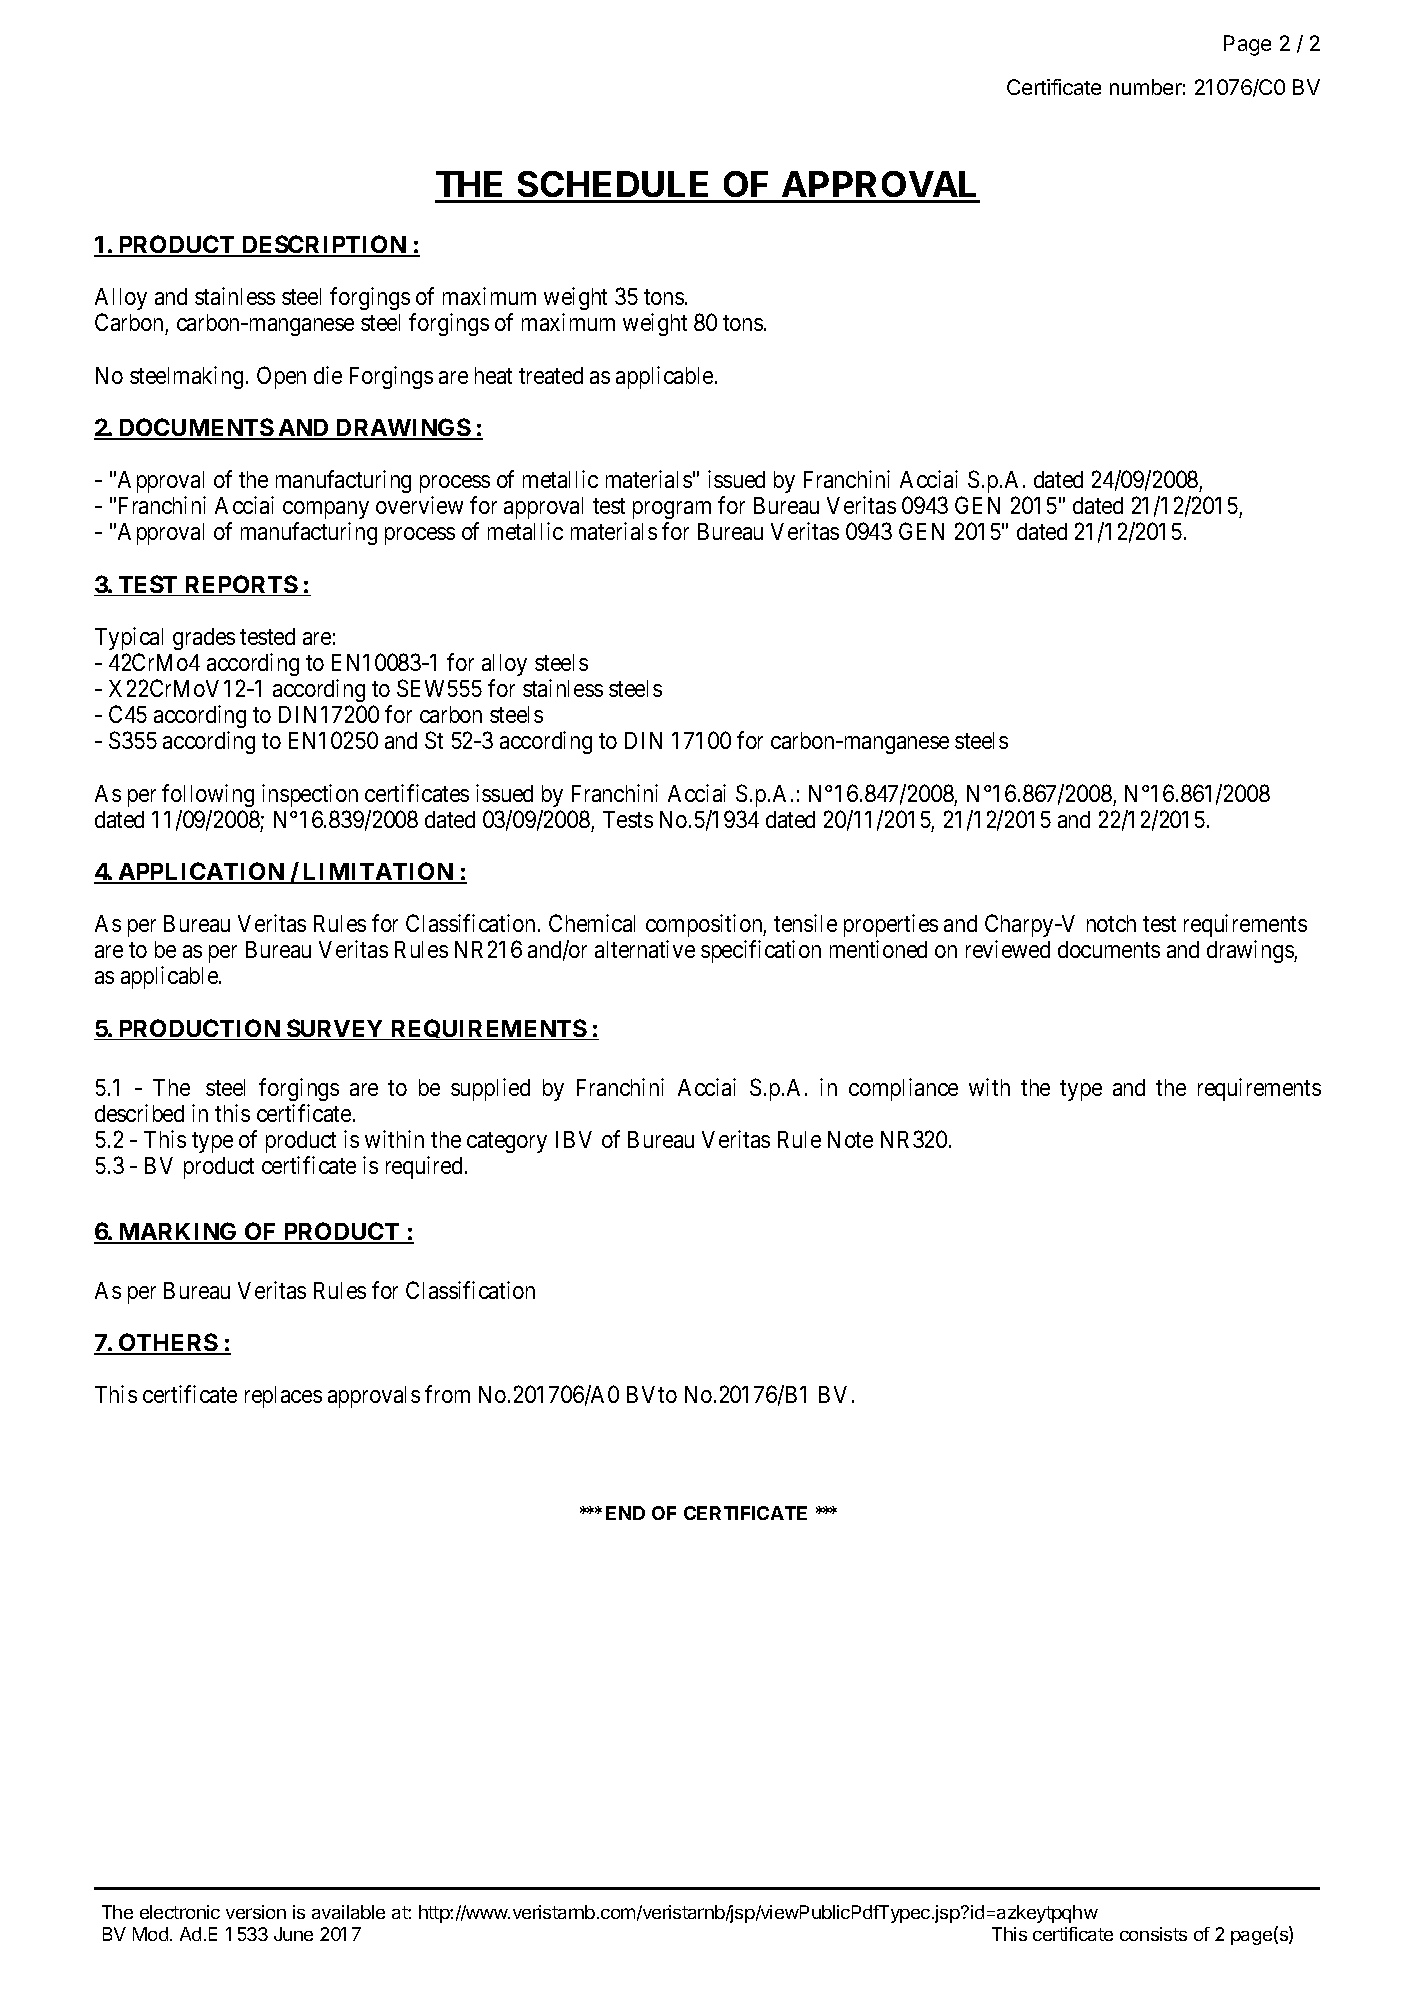  Describe the element at coordinates (625, 1513) in the page. I see `END` at that location.
